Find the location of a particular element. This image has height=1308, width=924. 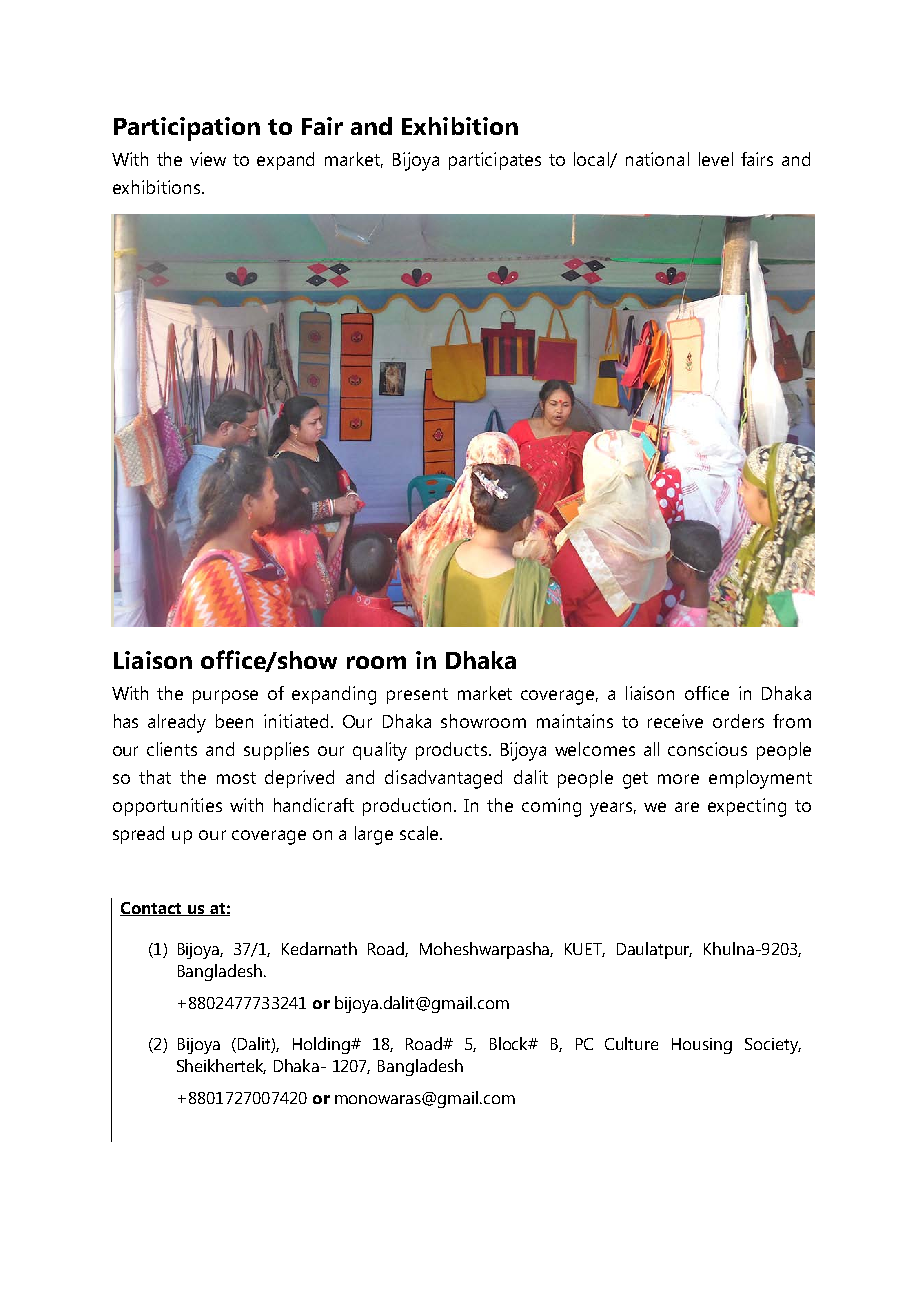

level is located at coordinates (716, 159).
